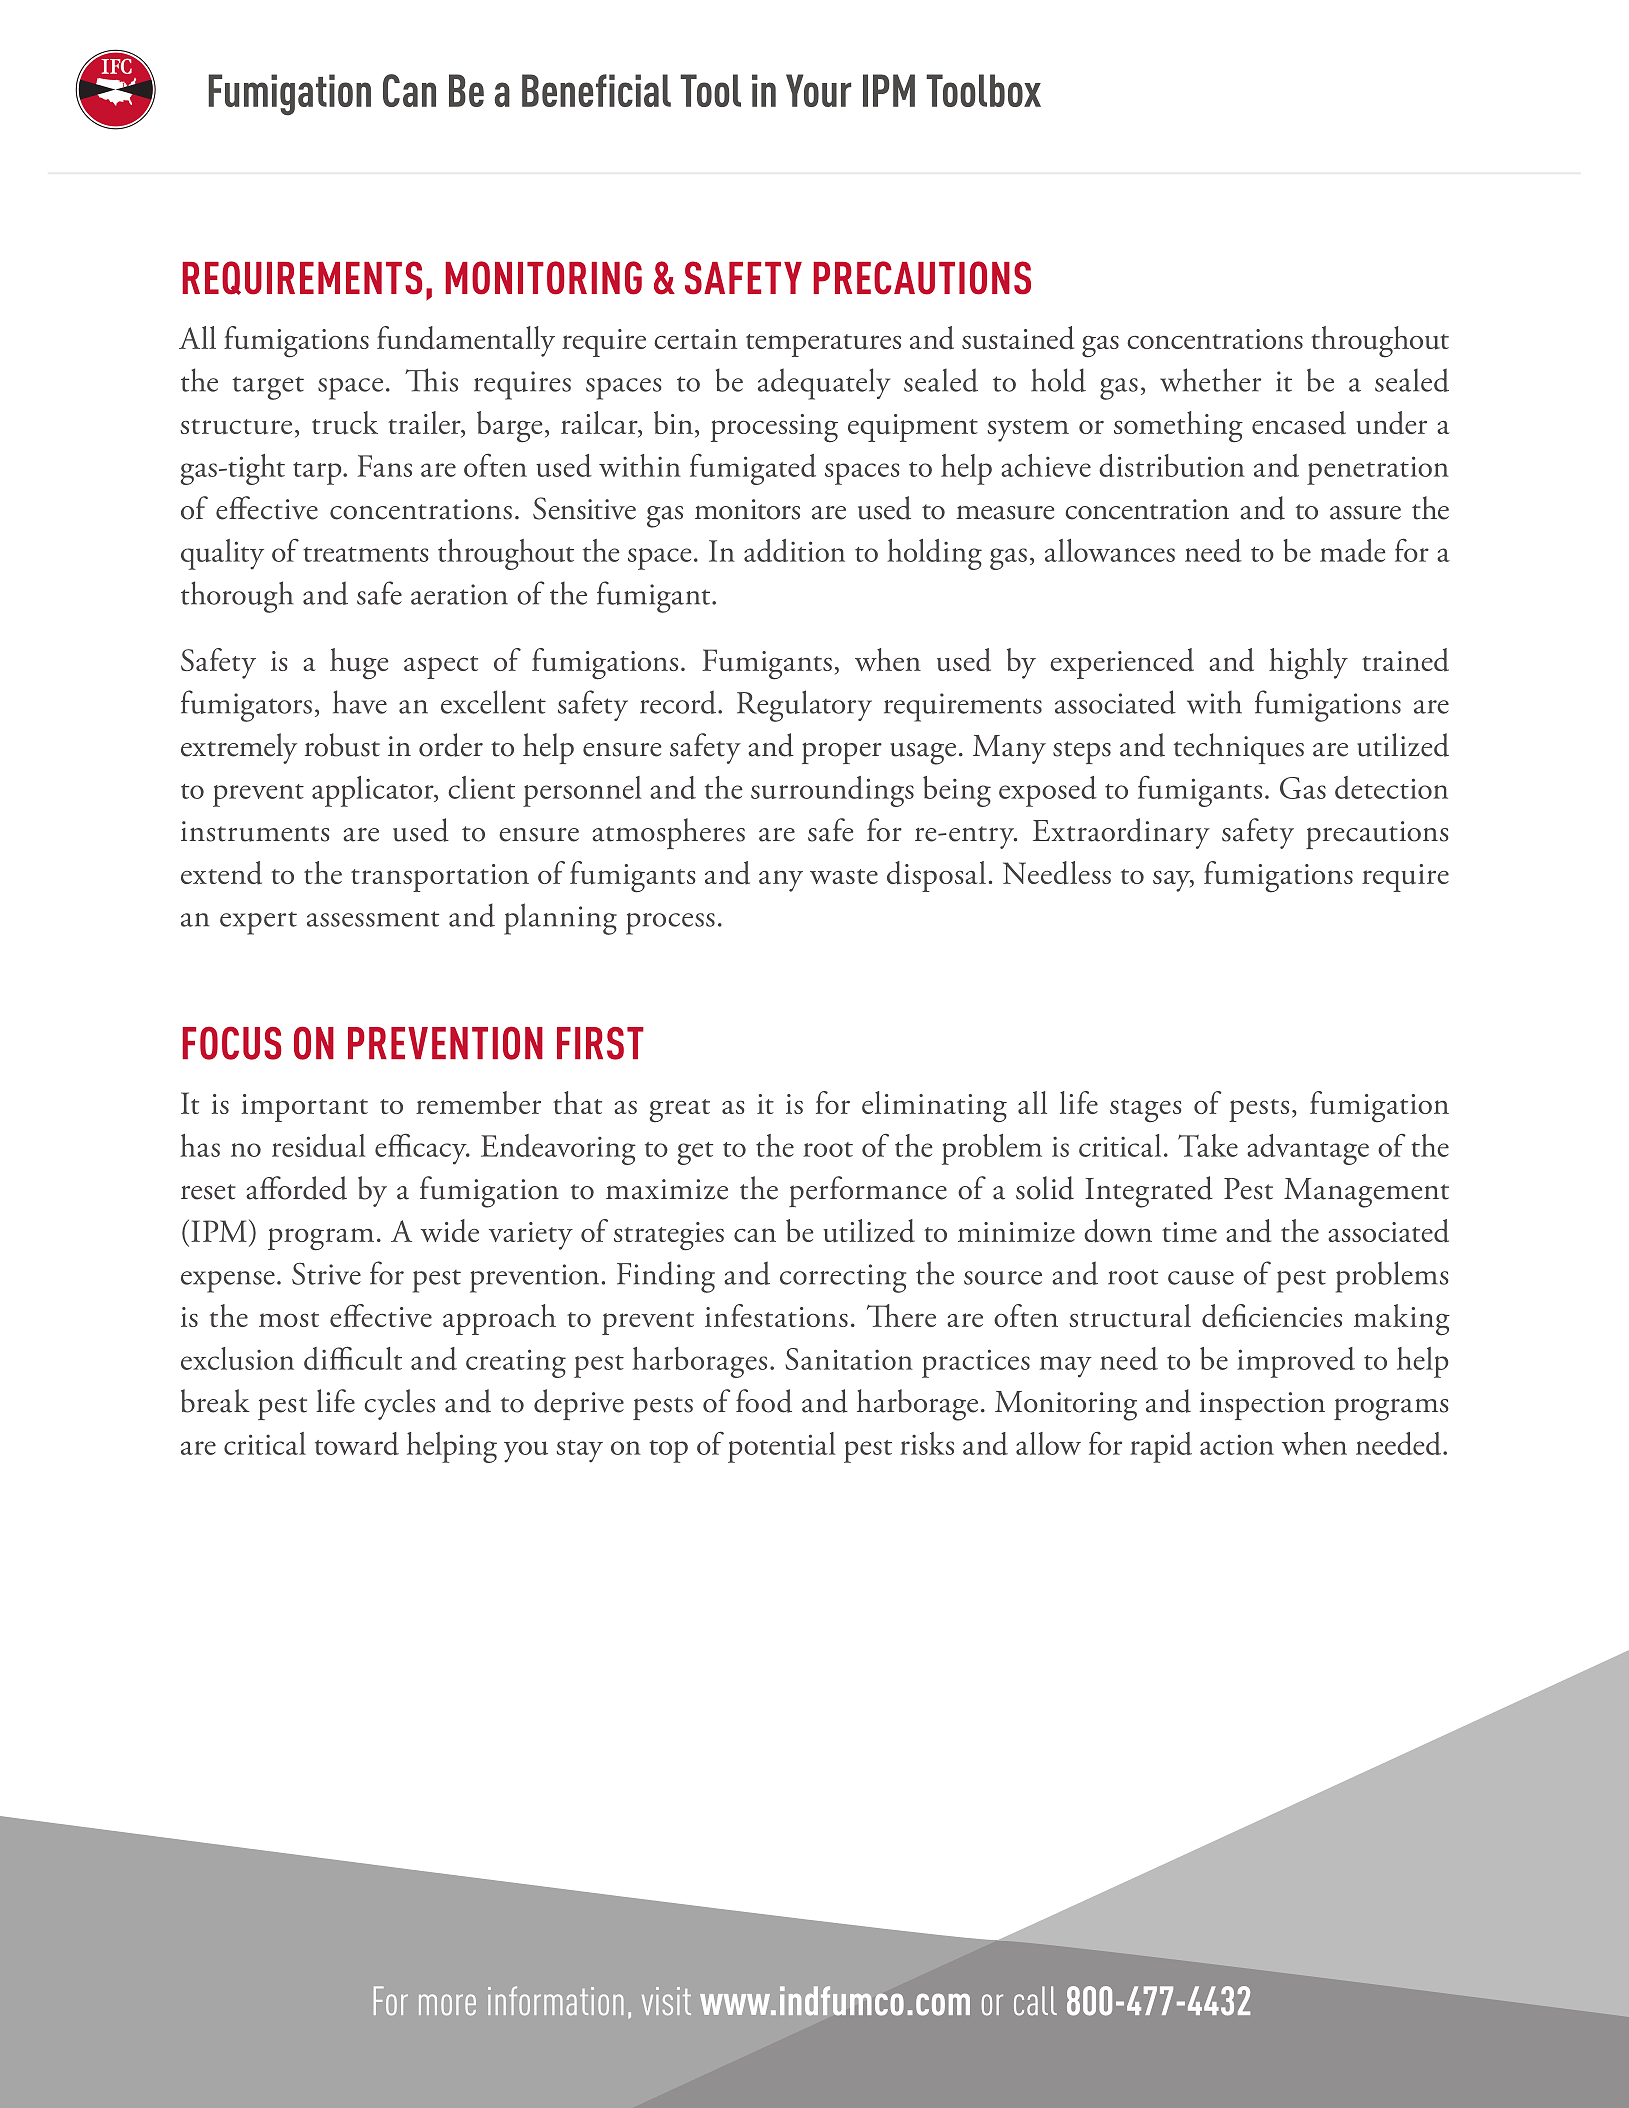  Describe the element at coordinates (1296, 1362) in the document. I see `improved` at that location.
